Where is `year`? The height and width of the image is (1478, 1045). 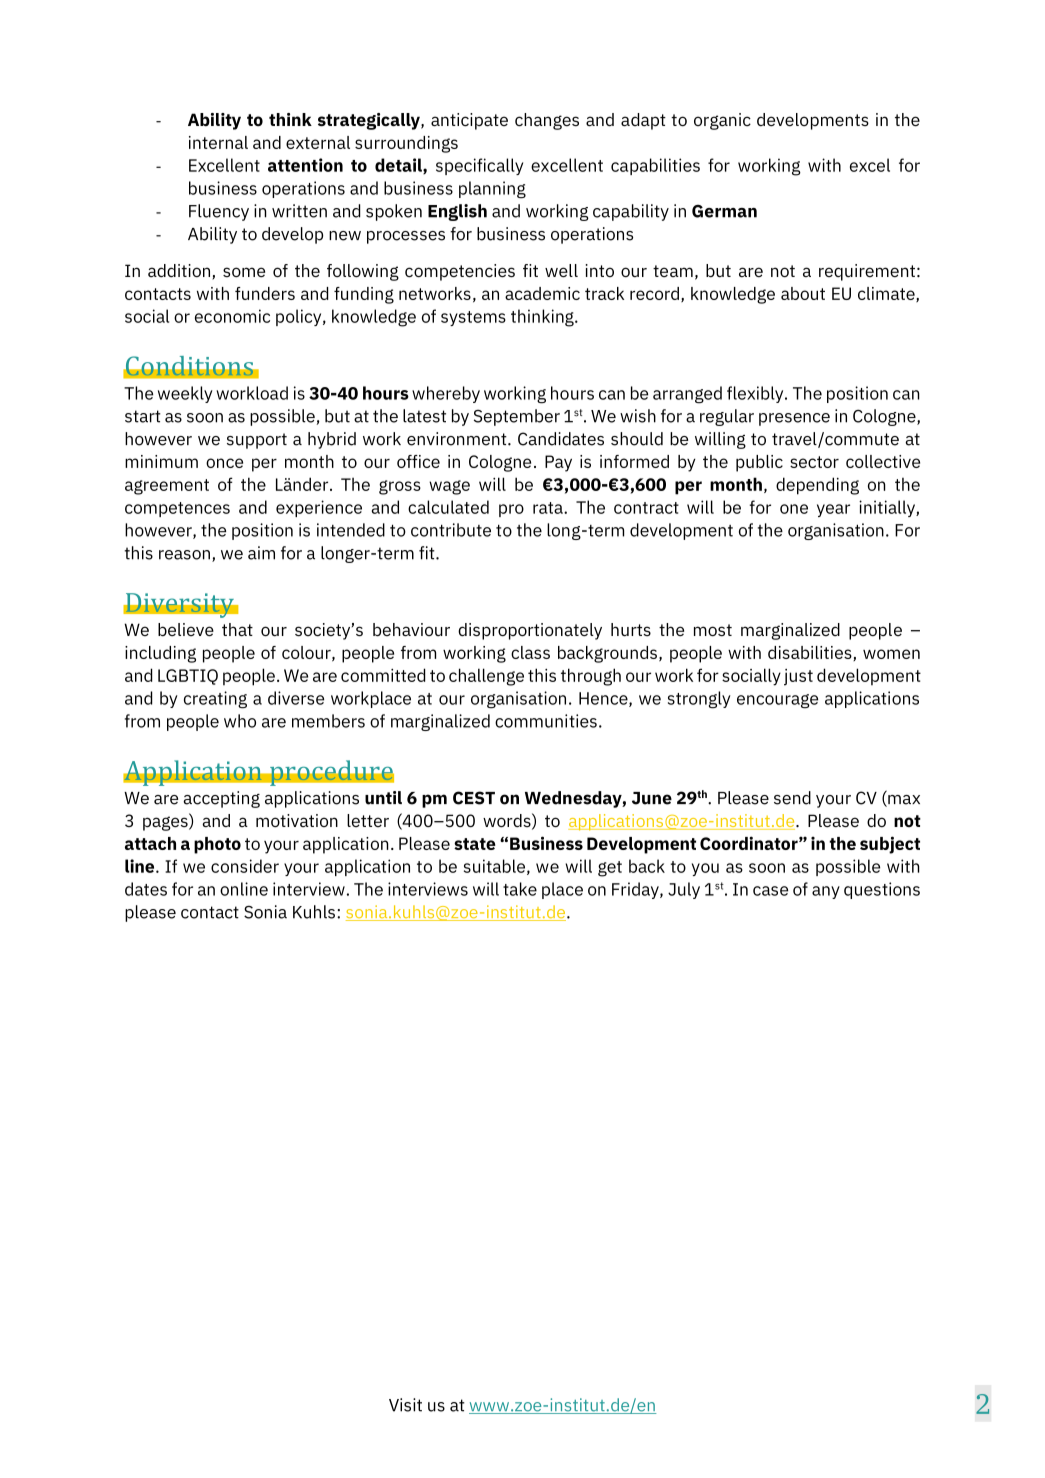
year is located at coordinates (833, 510).
